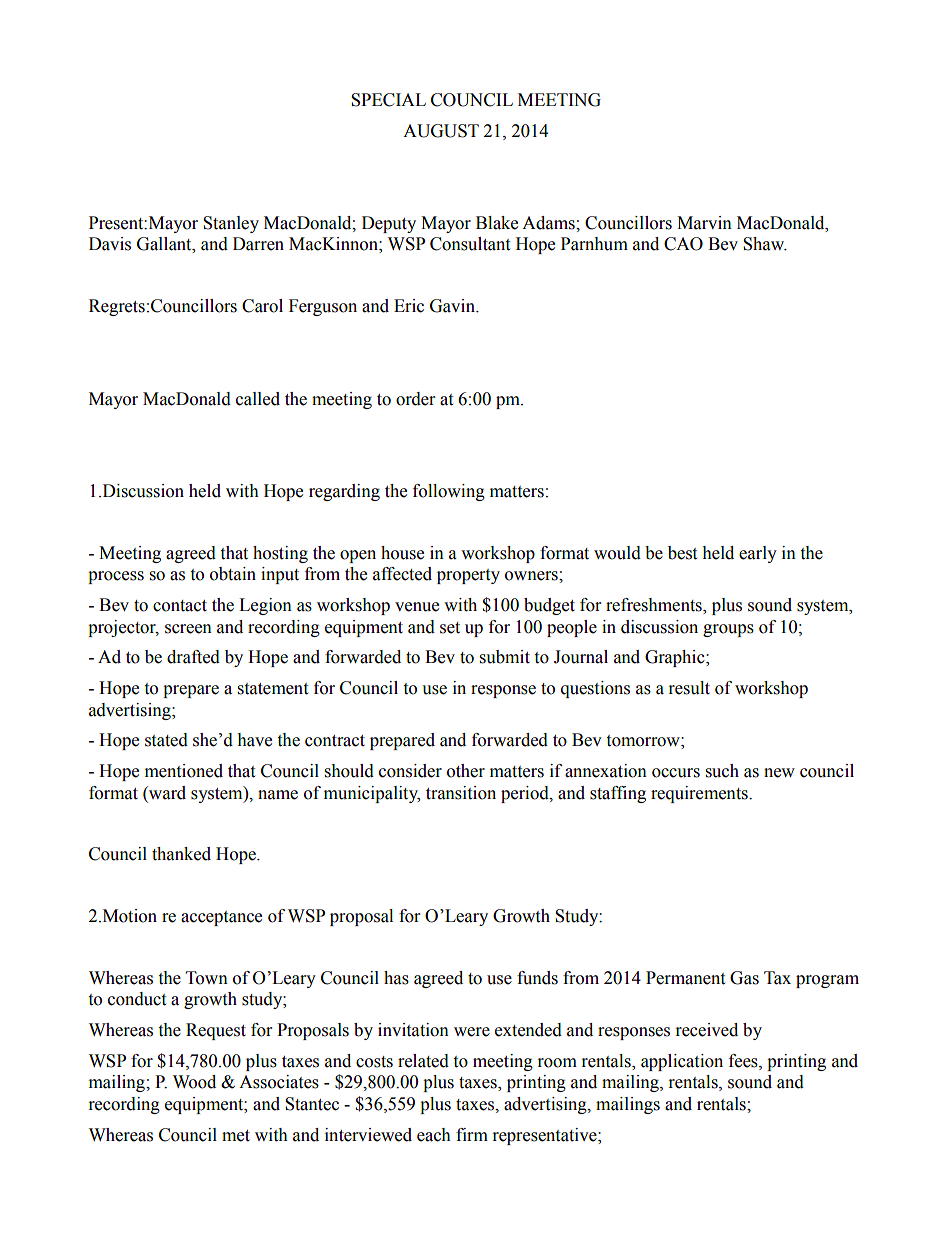 This screenshot has height=1233, width=952. I want to click on firm, so click(472, 1134).
